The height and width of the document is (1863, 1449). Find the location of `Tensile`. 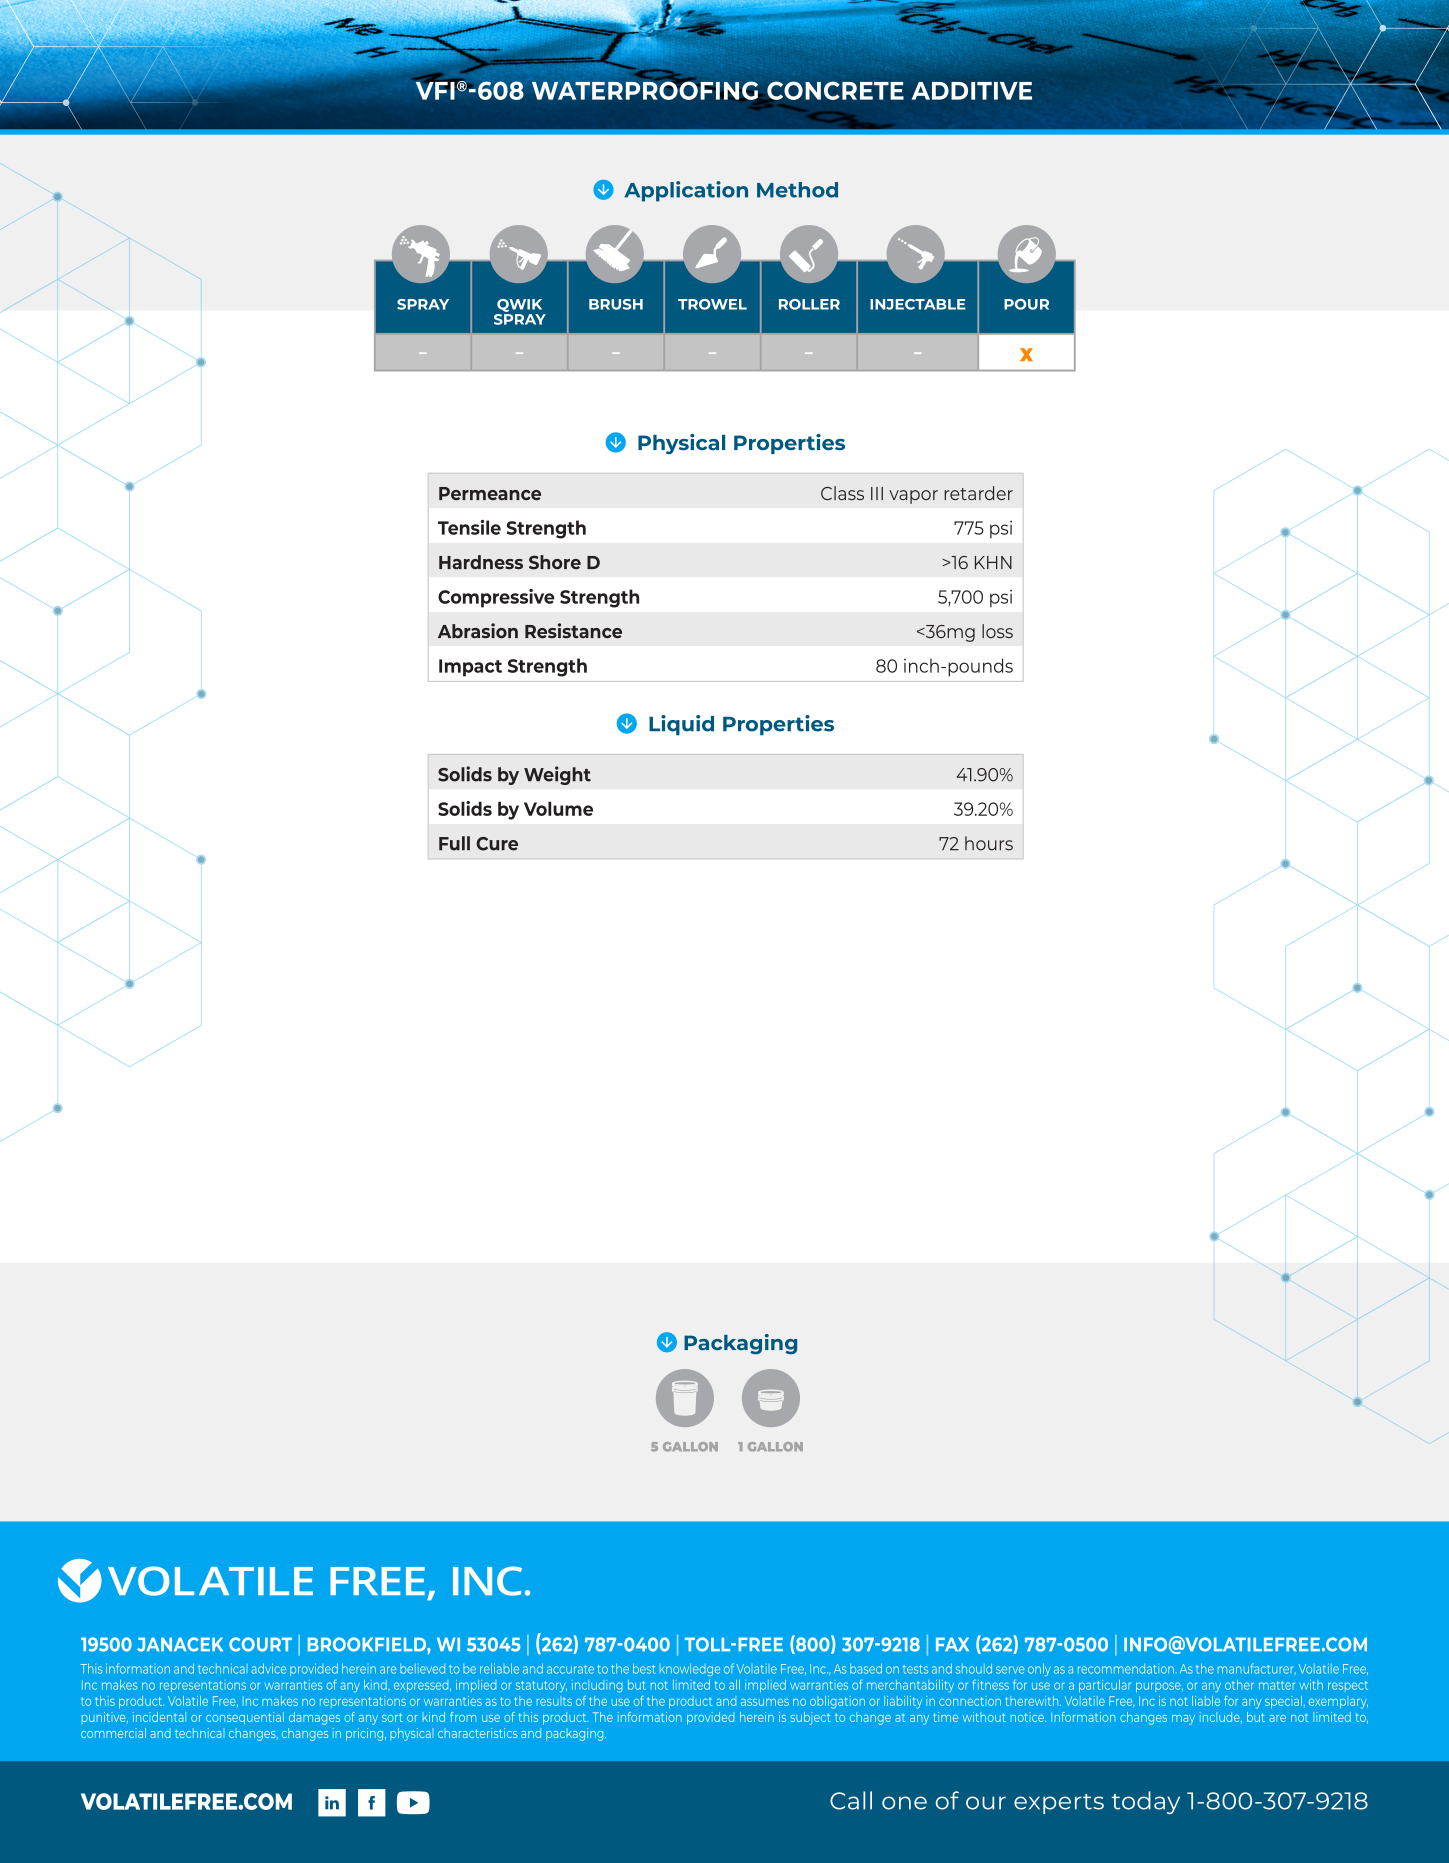

Tensile is located at coordinates (469, 527).
